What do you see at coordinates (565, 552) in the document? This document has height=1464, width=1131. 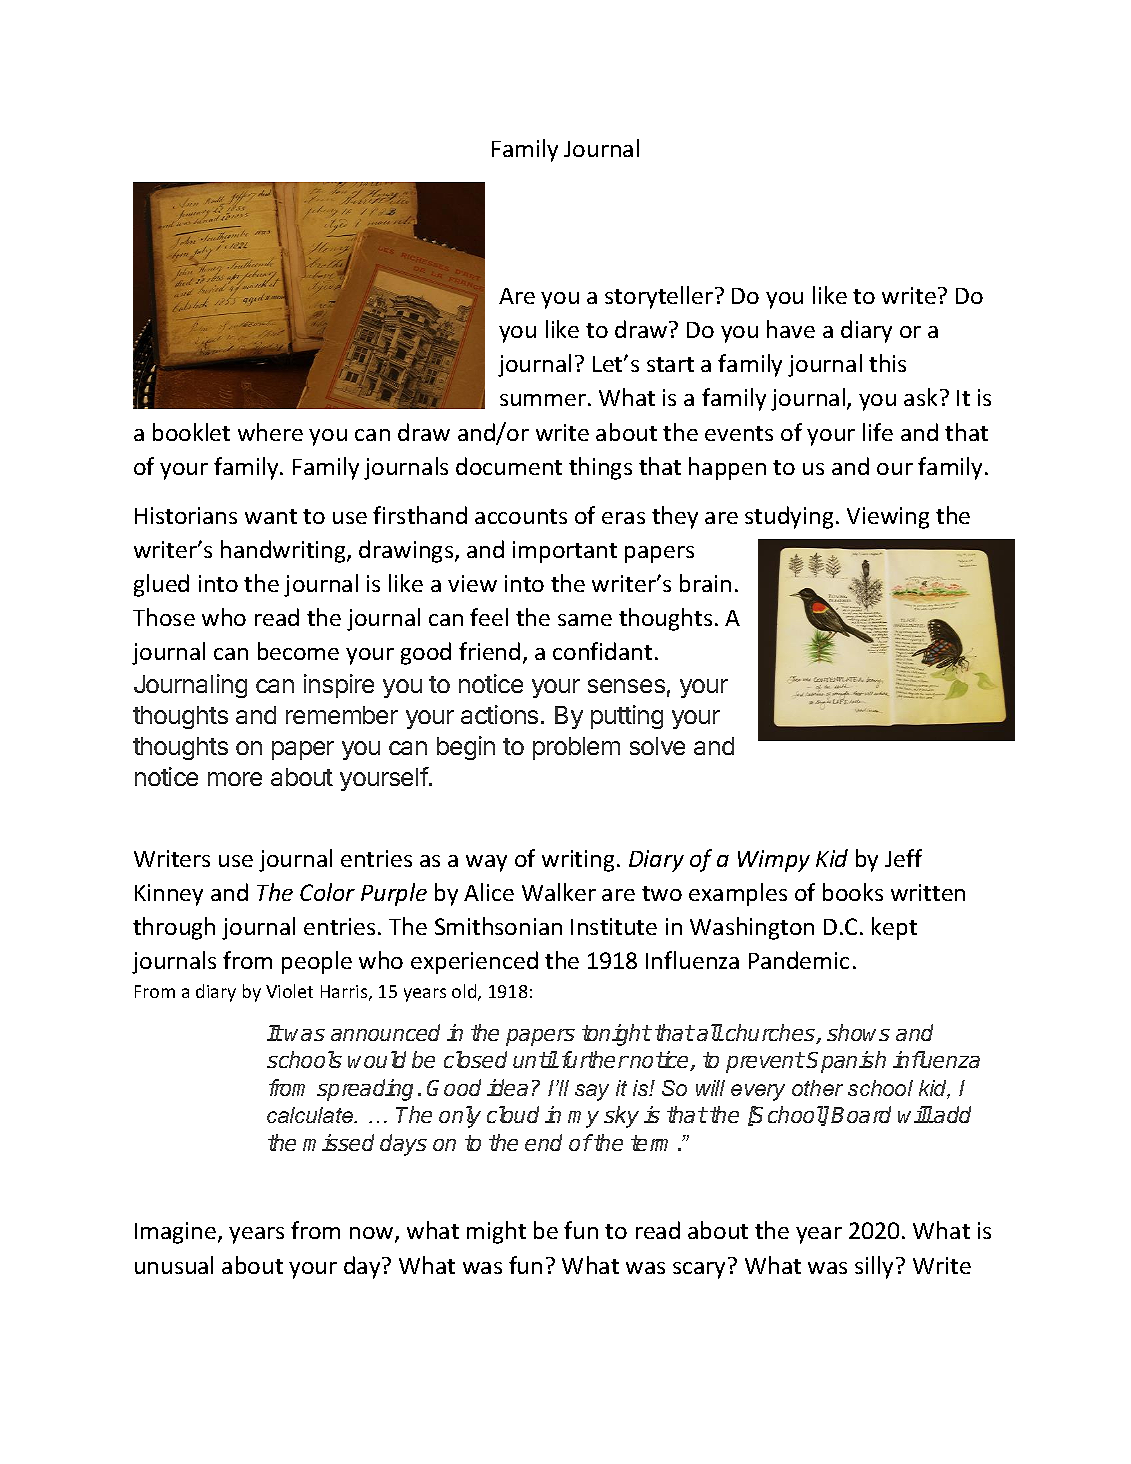 I see `important` at bounding box center [565, 552].
